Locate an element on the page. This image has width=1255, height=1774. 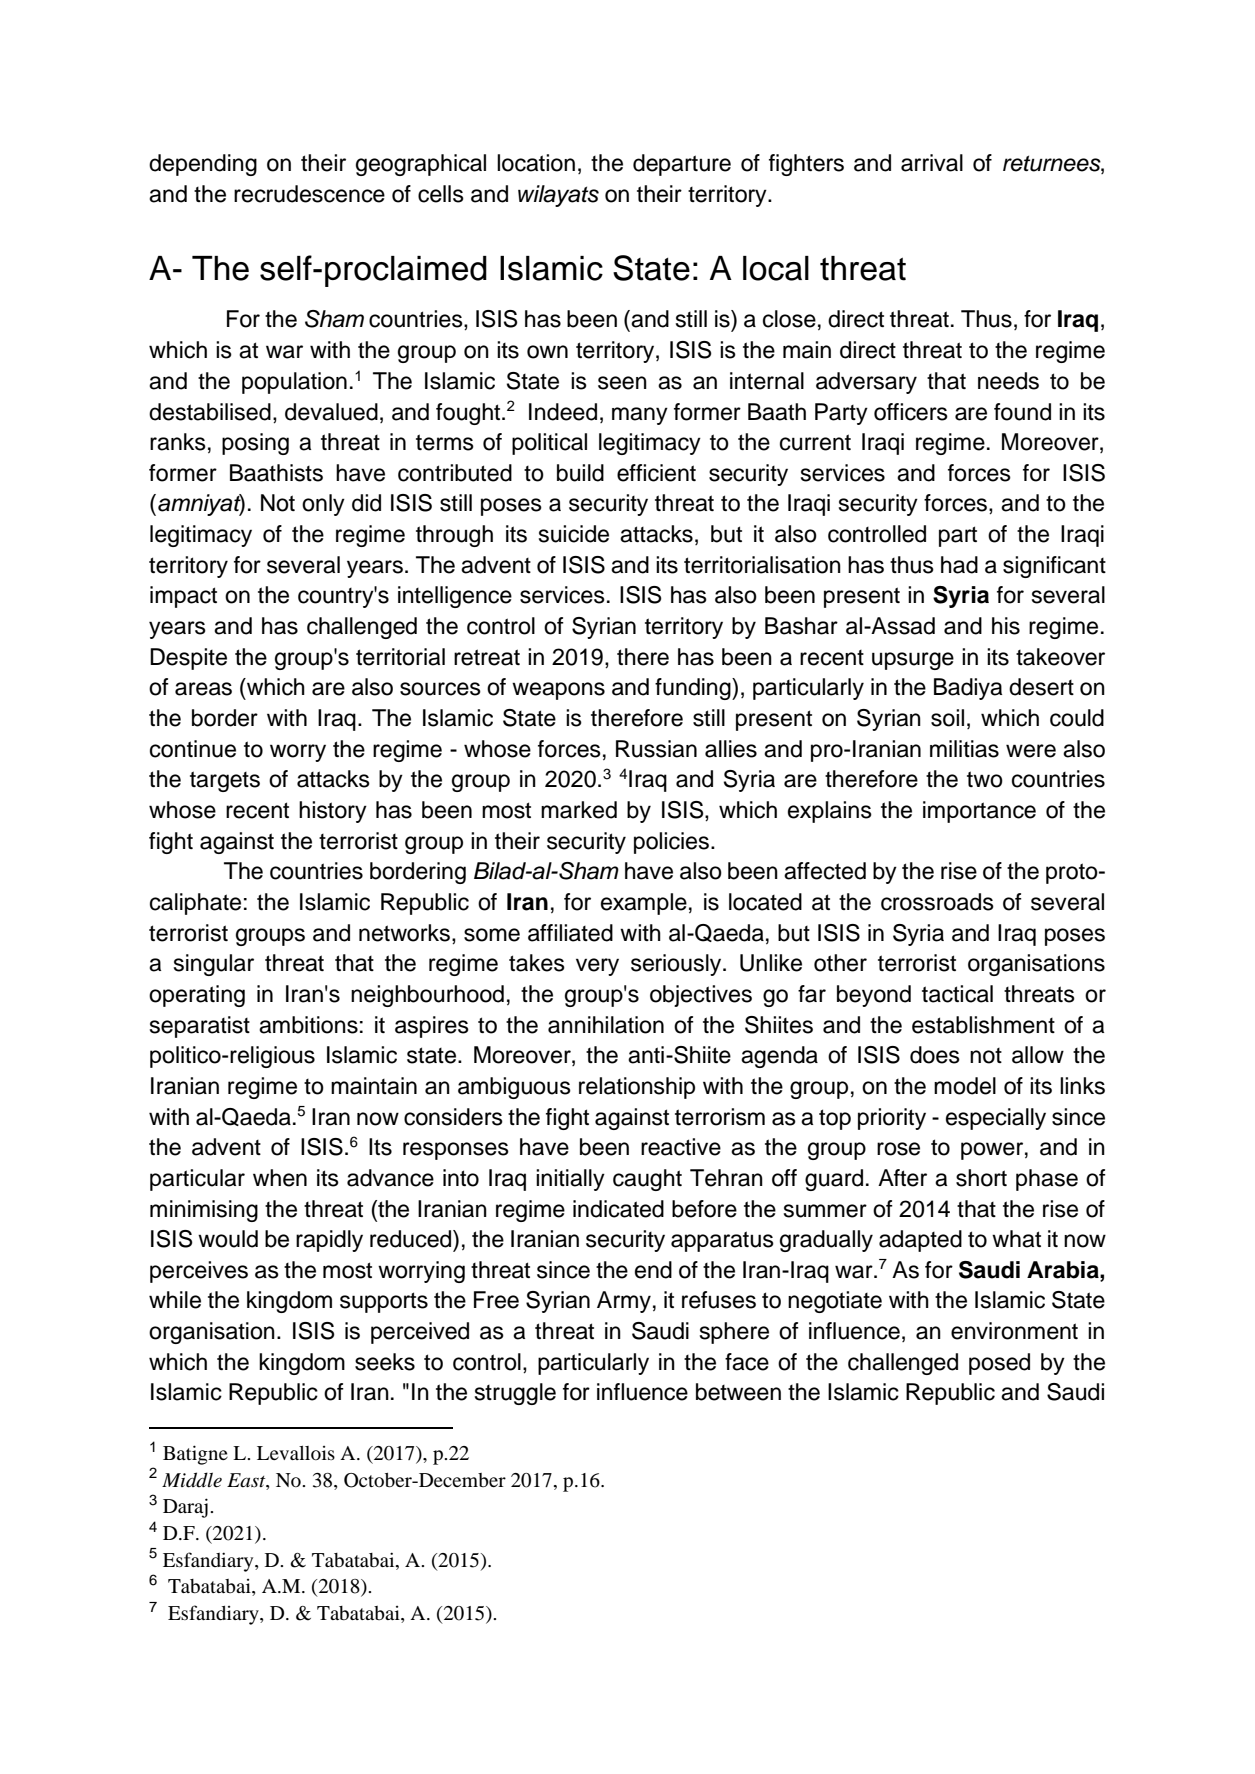
posing is located at coordinates (255, 444).
